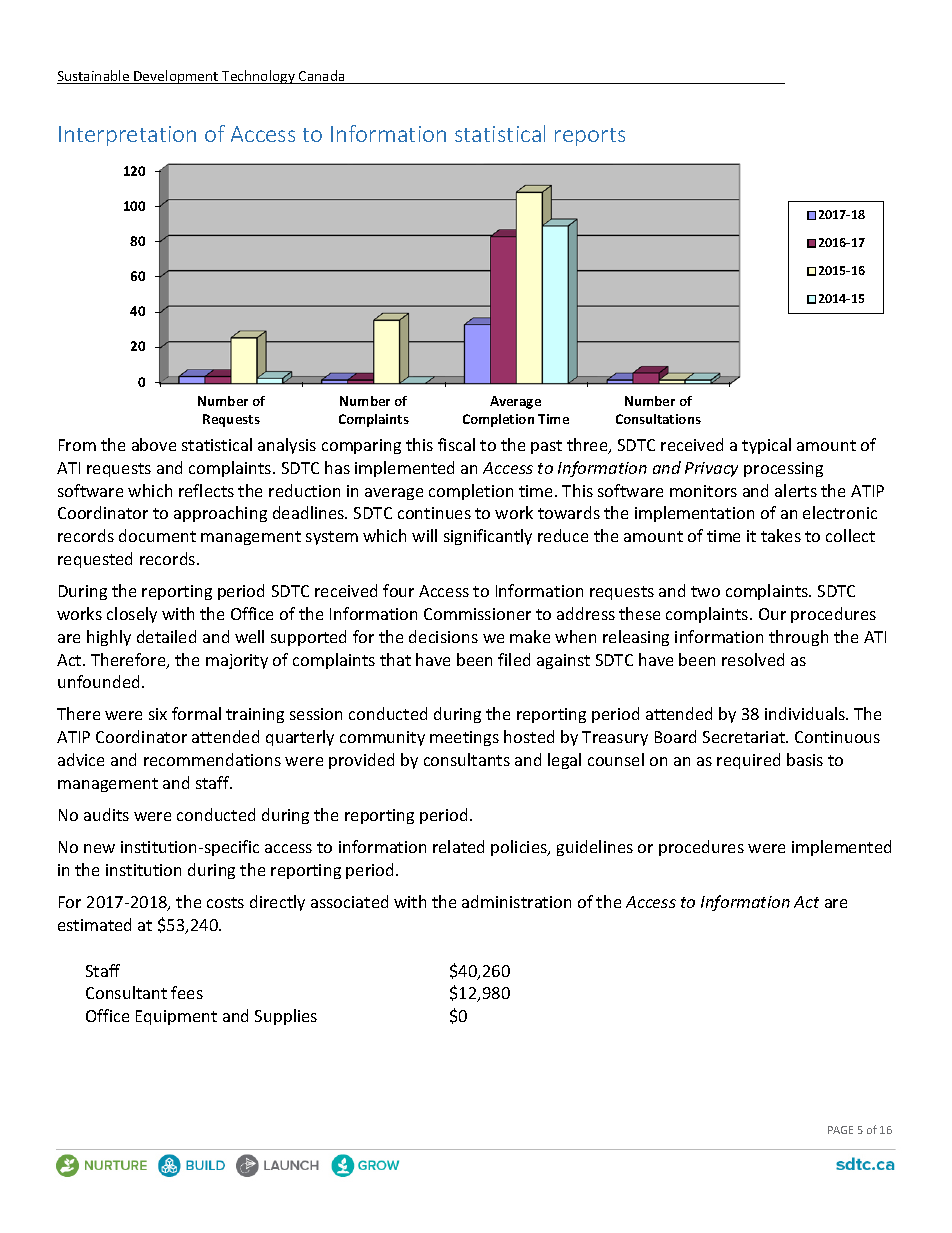 This document has height=1233, width=952. I want to click on required, so click(748, 761).
